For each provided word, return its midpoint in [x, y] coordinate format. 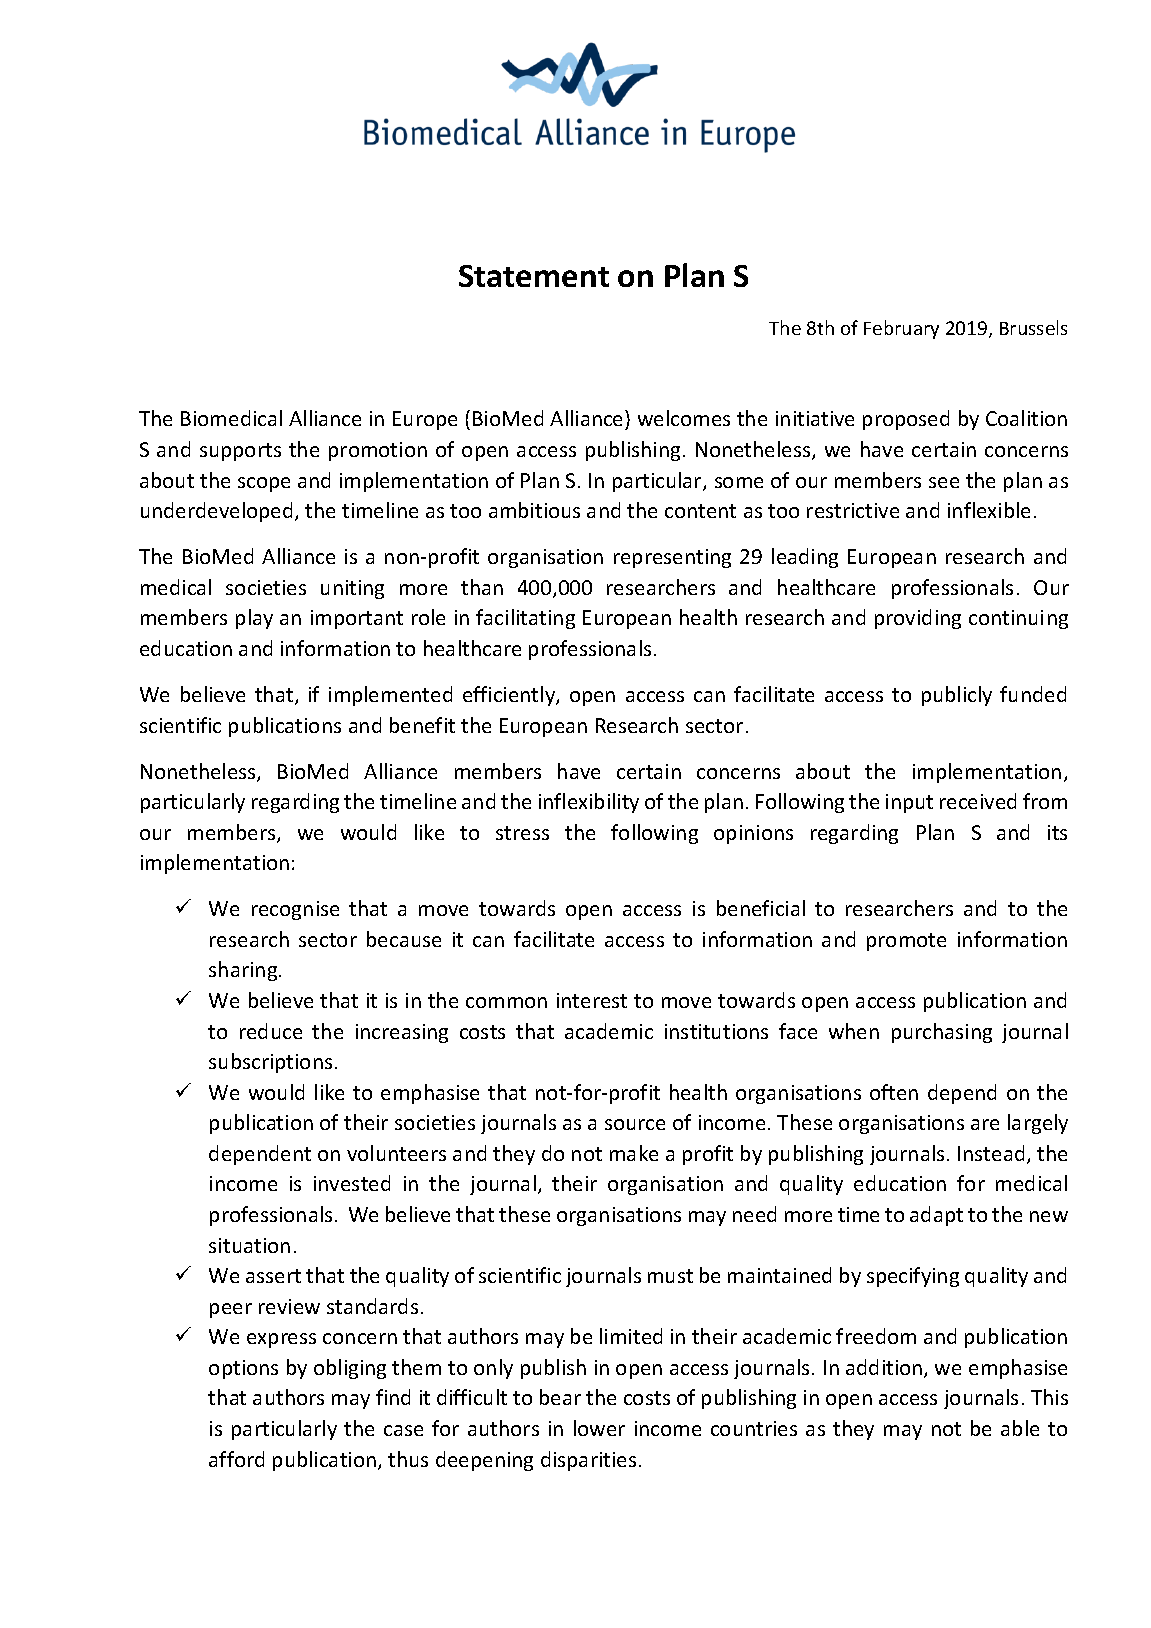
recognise [295, 910]
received [978, 801]
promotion [378, 451]
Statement [534, 276]
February [901, 329]
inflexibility [589, 803]
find [393, 1397]
